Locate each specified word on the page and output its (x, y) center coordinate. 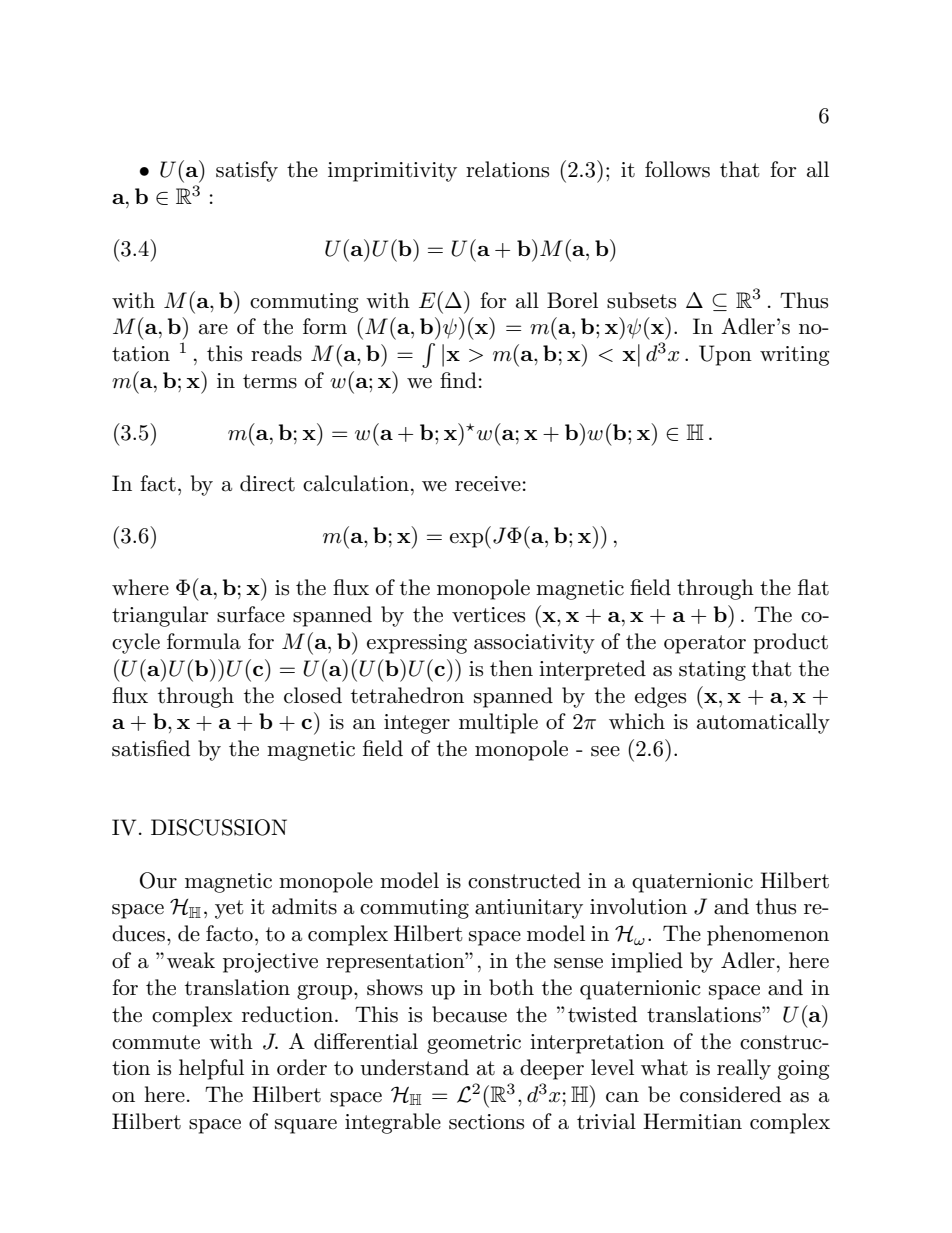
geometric (474, 1044)
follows (677, 169)
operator (705, 644)
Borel (572, 300)
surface (251, 614)
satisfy (247, 171)
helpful (211, 1069)
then (511, 668)
